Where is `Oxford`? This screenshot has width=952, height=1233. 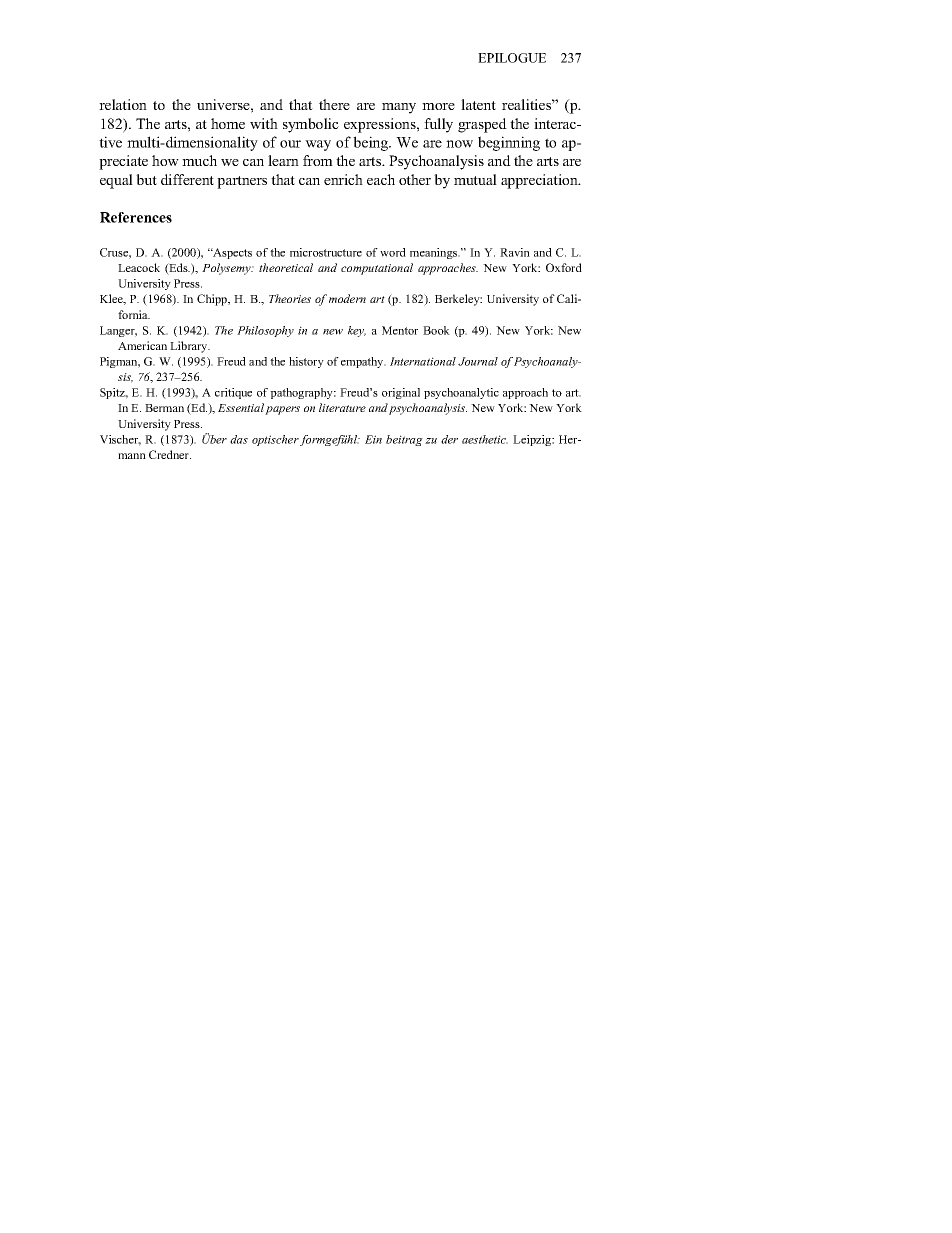
Oxford is located at coordinates (564, 267).
